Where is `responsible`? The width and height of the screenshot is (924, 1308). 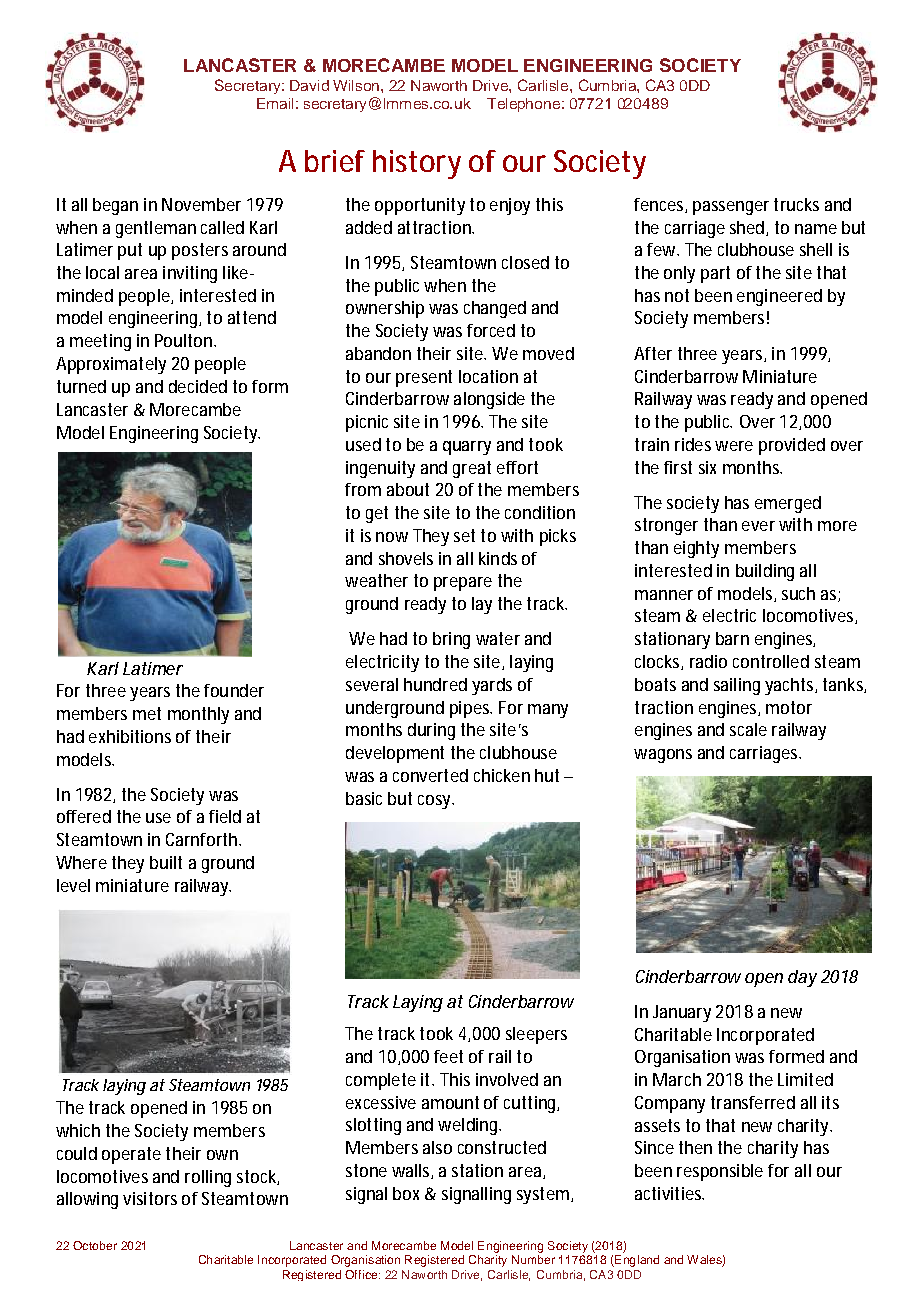 responsible is located at coordinates (720, 1172).
